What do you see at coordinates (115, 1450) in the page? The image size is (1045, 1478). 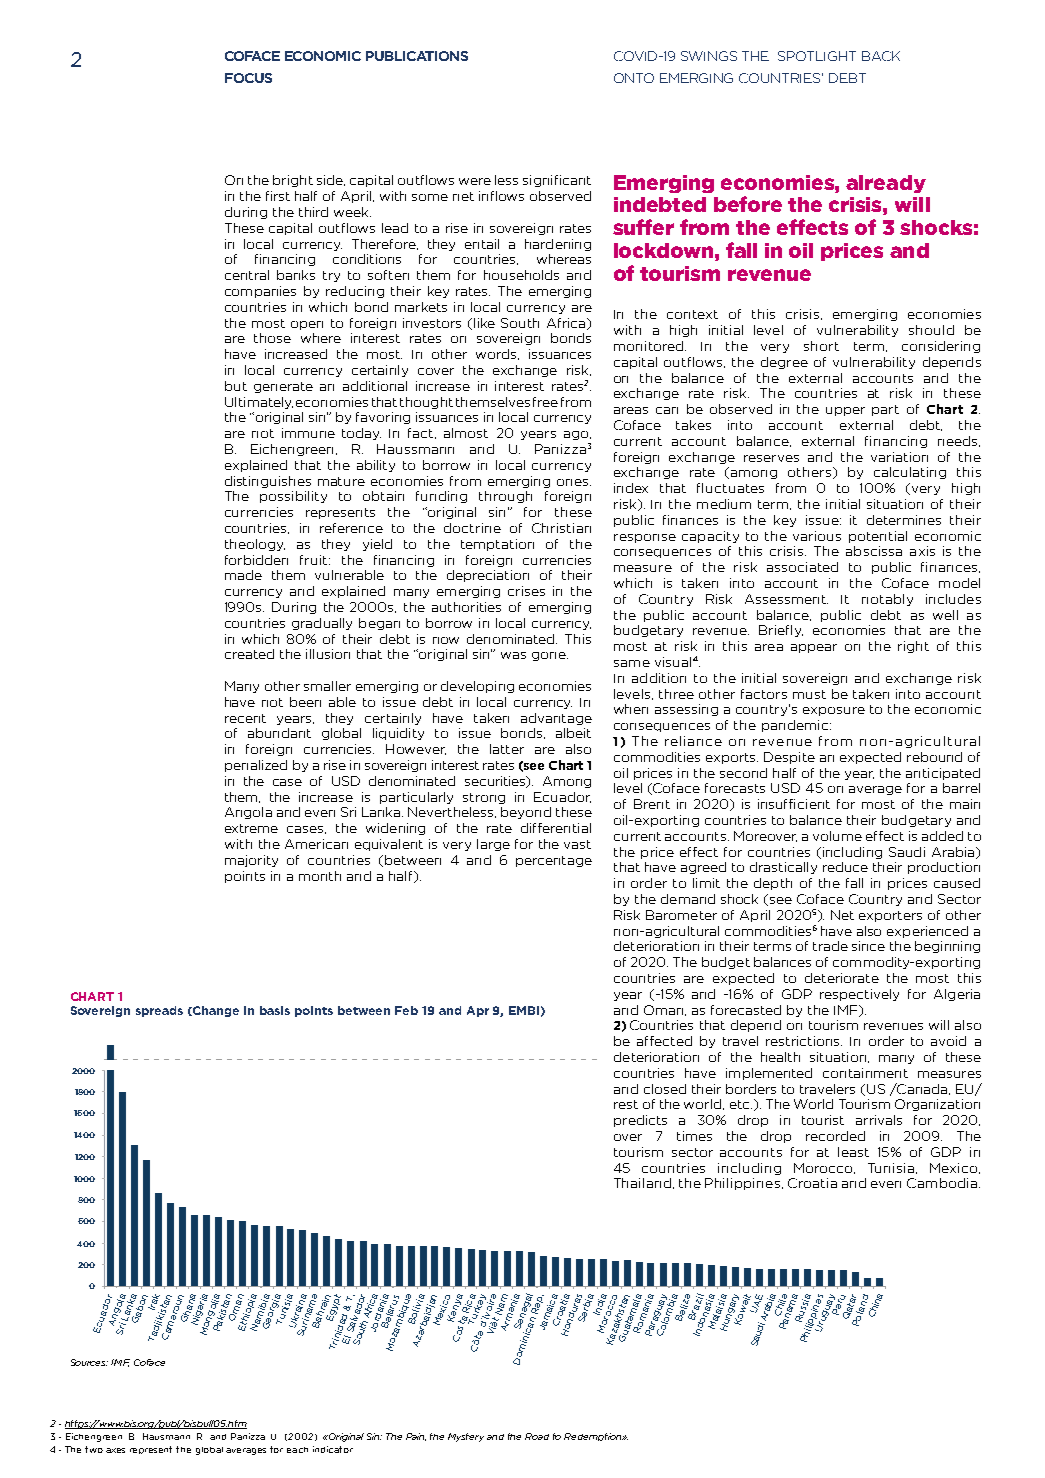 I see `axes` at bounding box center [115, 1450].
